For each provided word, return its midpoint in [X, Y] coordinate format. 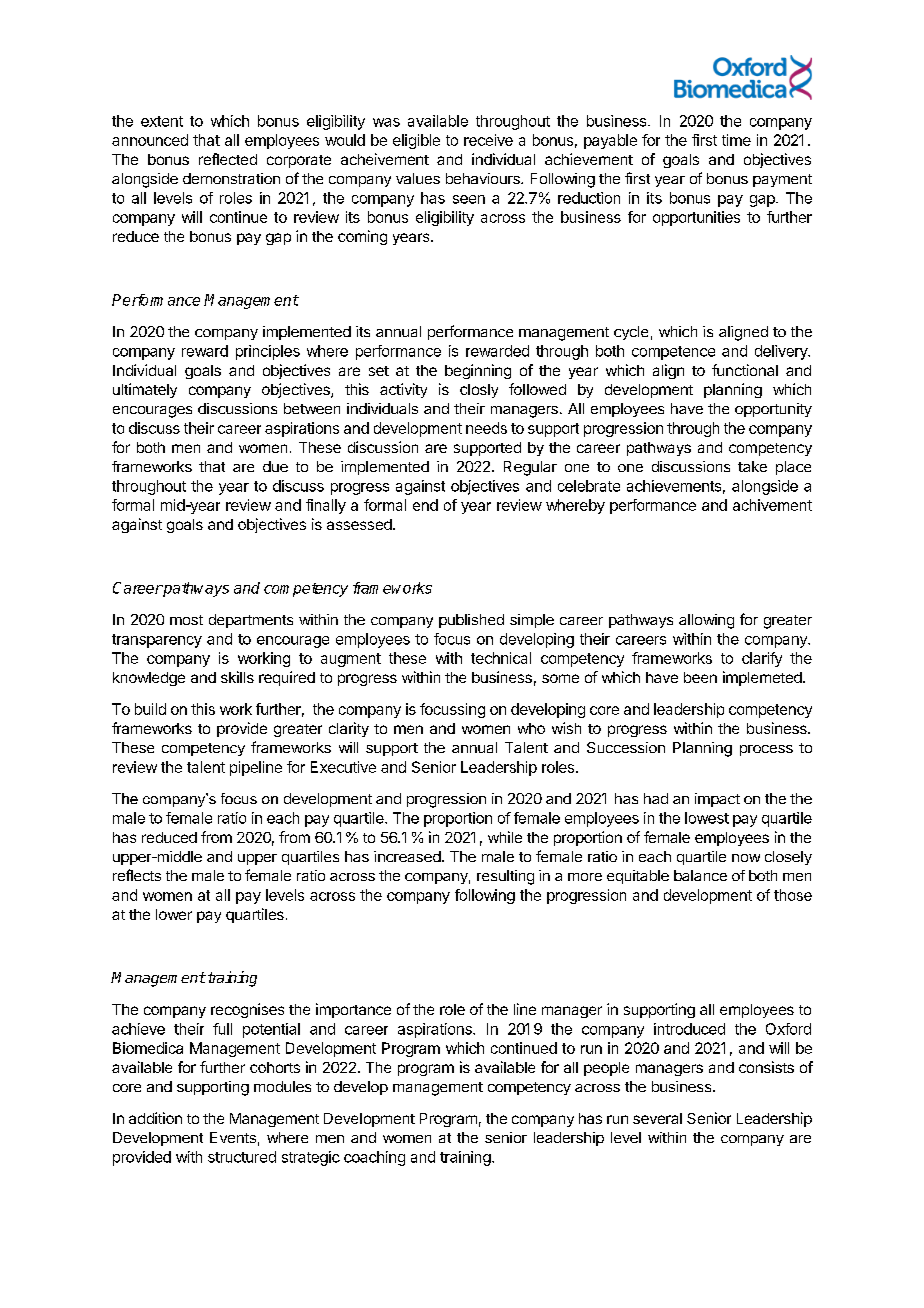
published [471, 621]
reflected [228, 159]
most [186, 620]
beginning [478, 371]
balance [700, 875]
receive [488, 140]
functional [745, 370]
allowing [706, 621]
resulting [505, 877]
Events [233, 1137]
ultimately [145, 390]
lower [174, 914]
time [736, 140]
